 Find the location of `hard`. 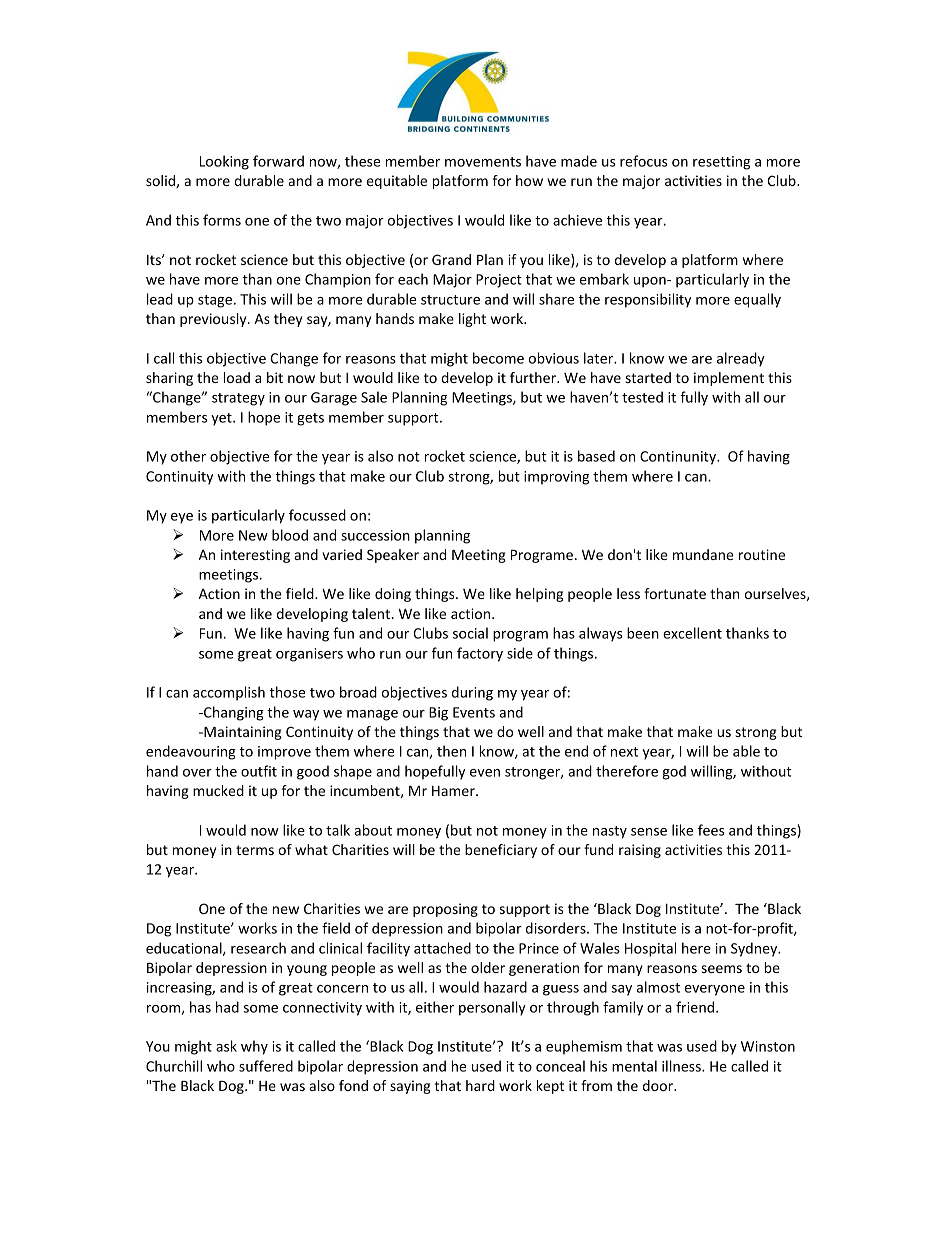

hard is located at coordinates (480, 1085).
